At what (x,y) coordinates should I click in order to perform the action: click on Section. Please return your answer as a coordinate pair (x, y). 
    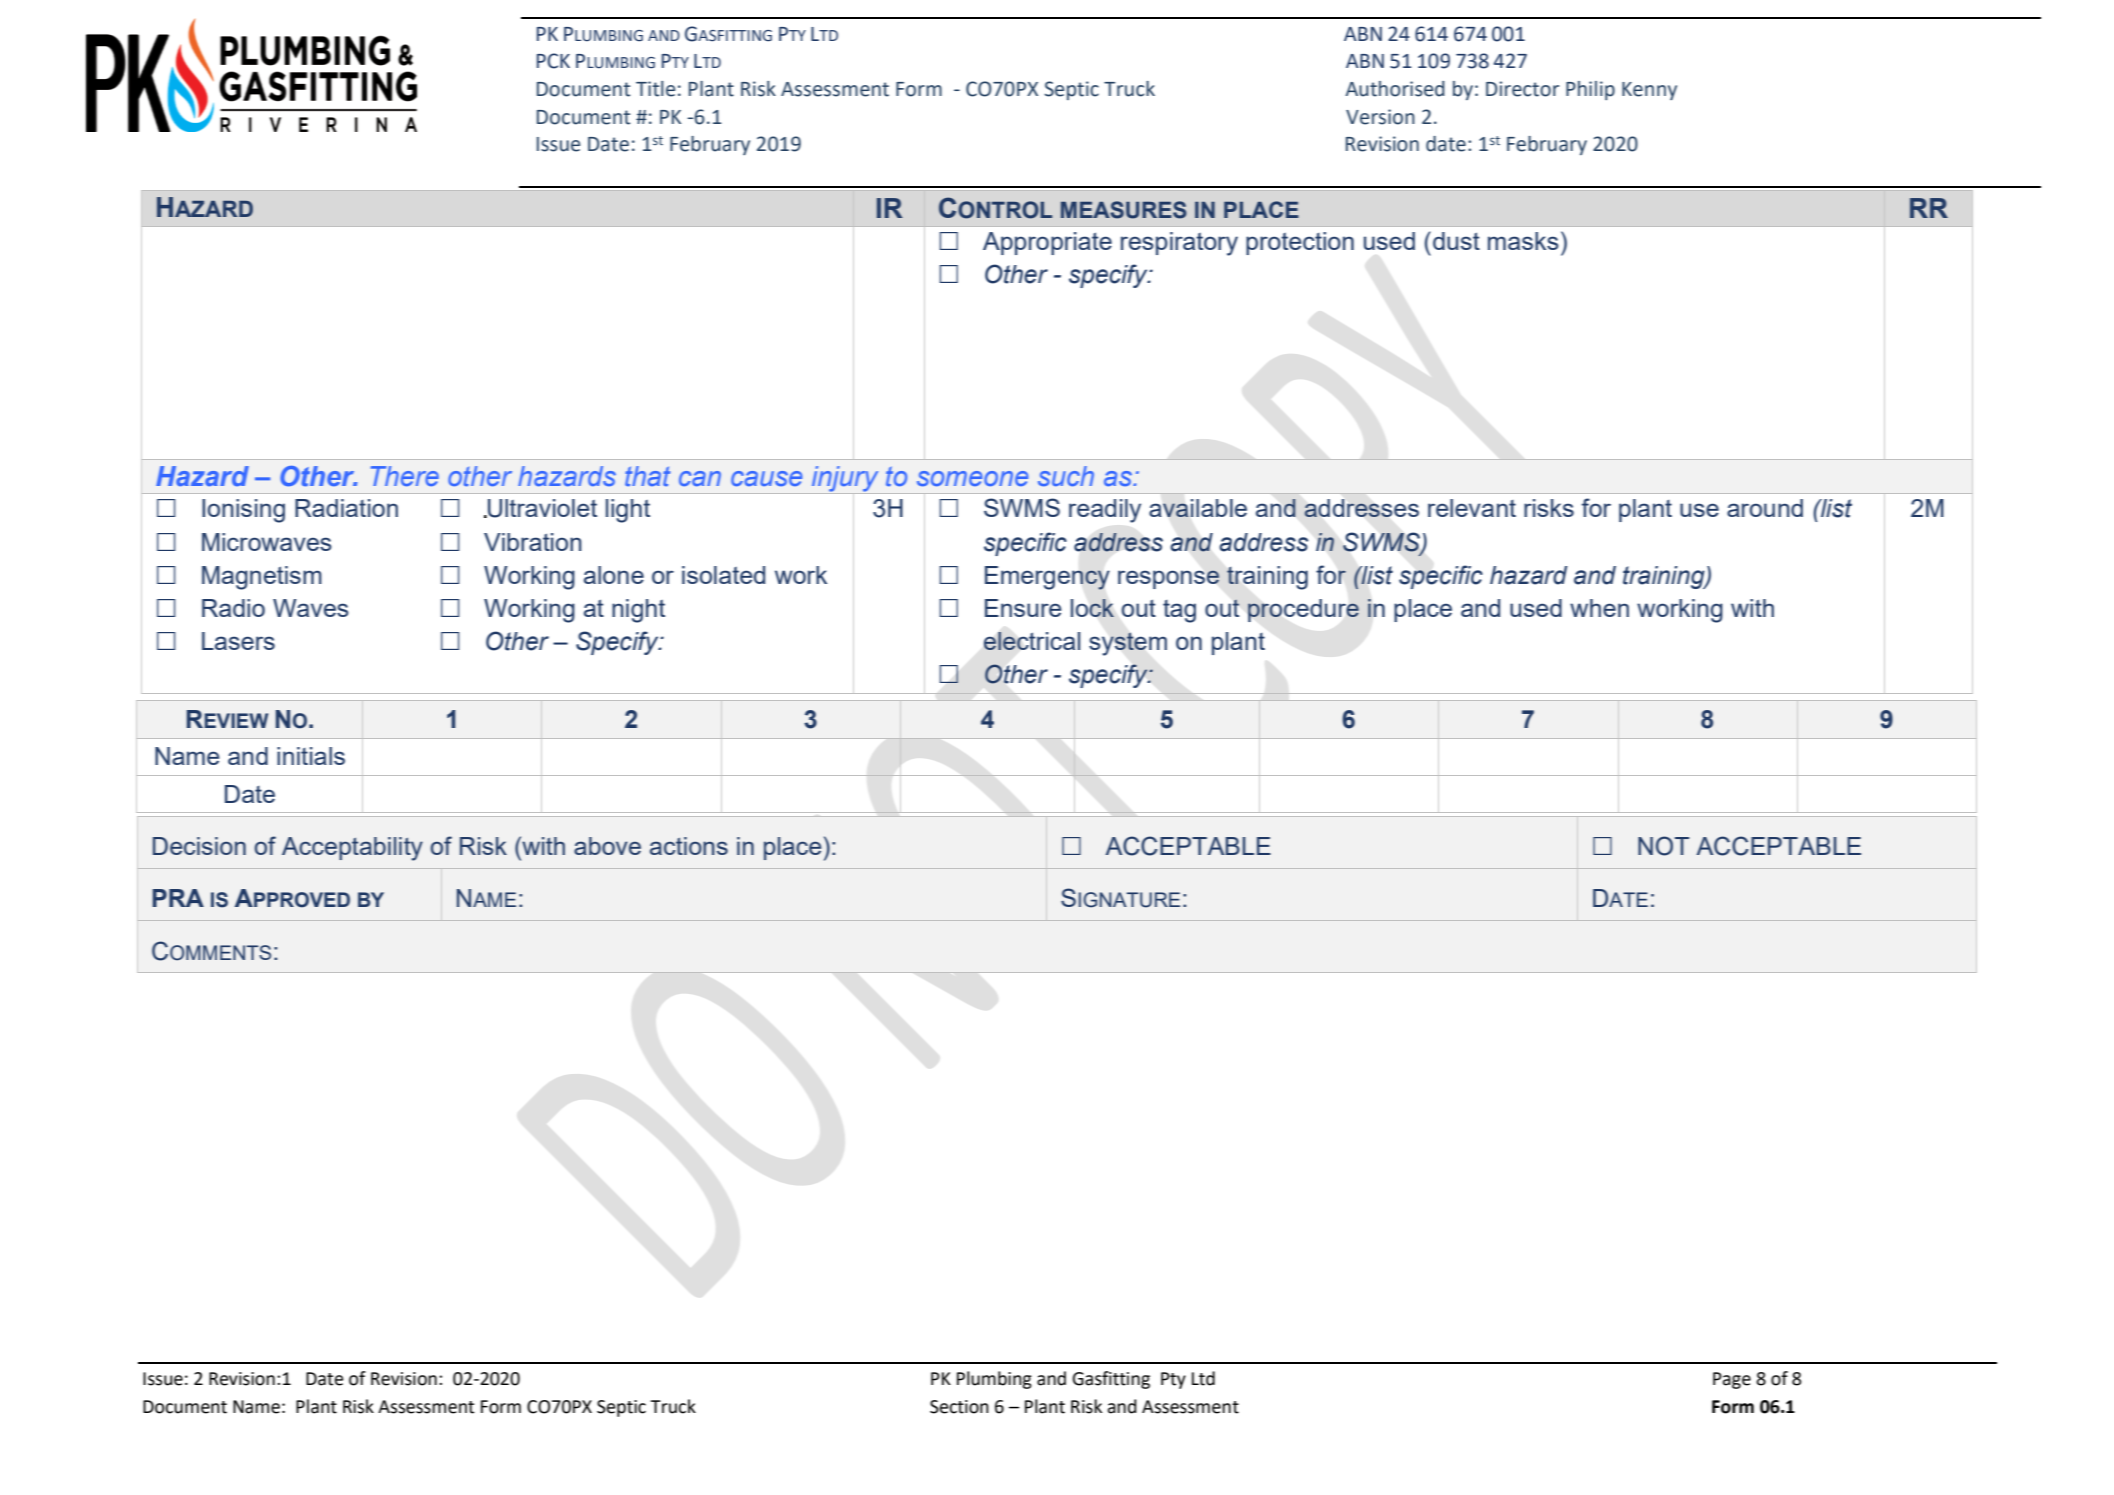
    Looking at the image, I should click on (959, 1407).
